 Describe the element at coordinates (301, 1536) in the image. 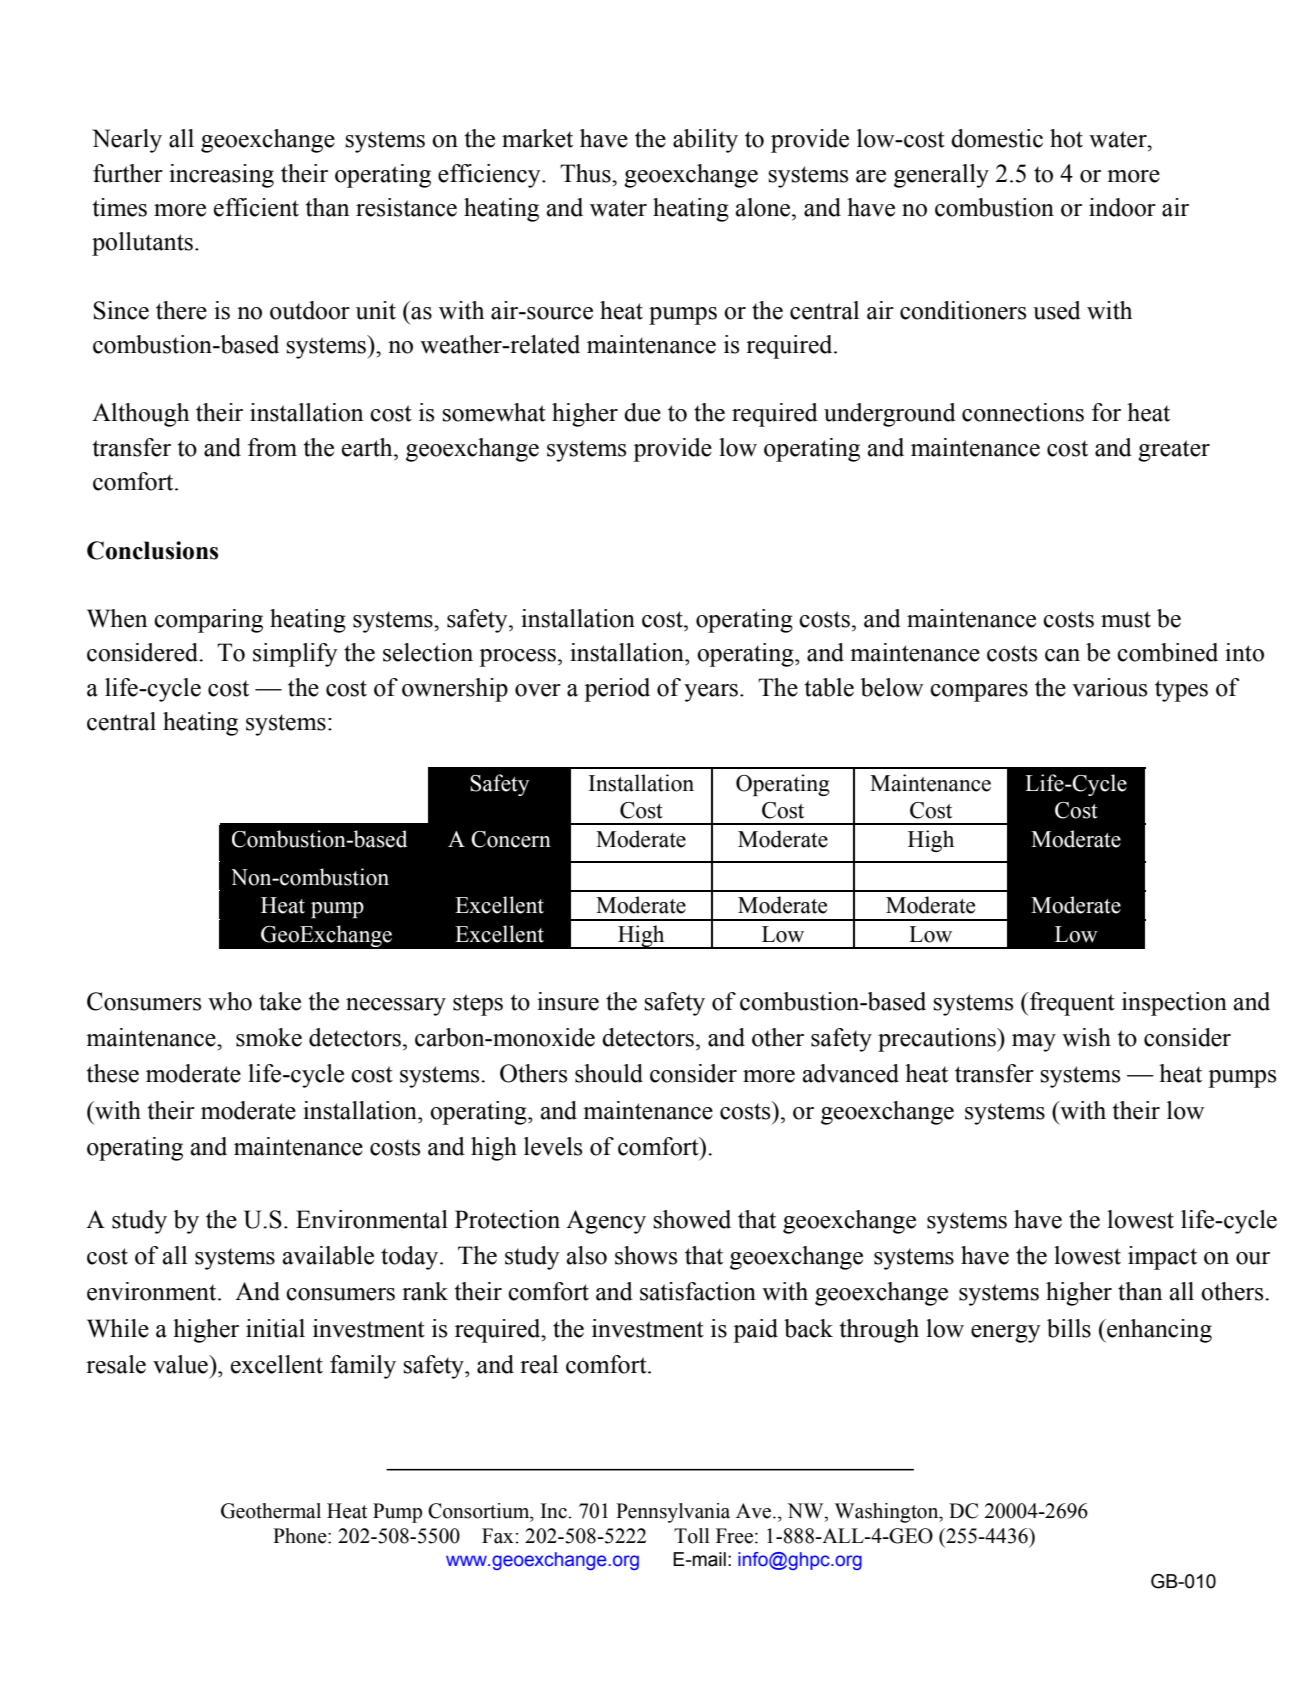

I see `Phone` at that location.
